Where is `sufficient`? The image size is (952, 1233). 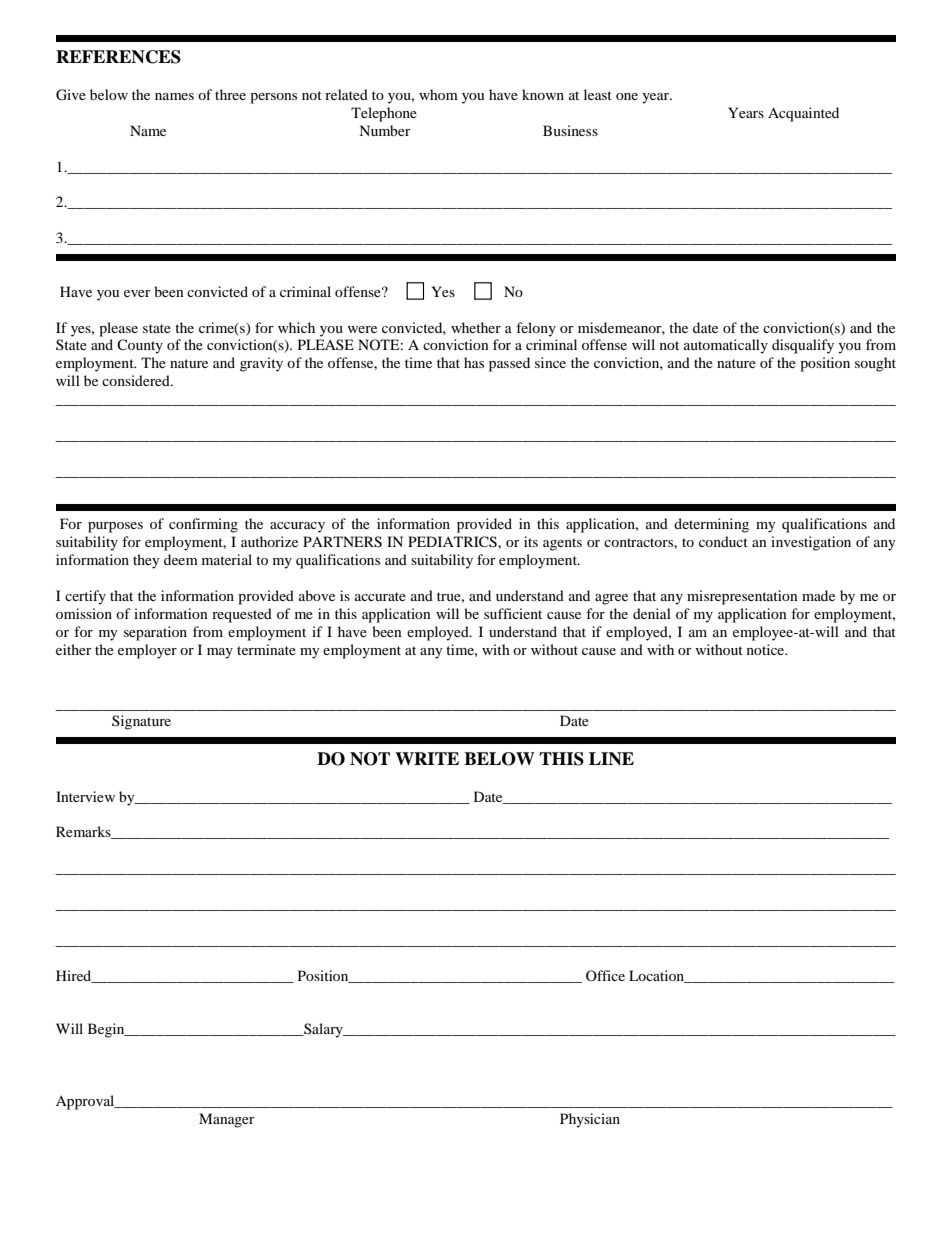
sufficient is located at coordinates (513, 613).
